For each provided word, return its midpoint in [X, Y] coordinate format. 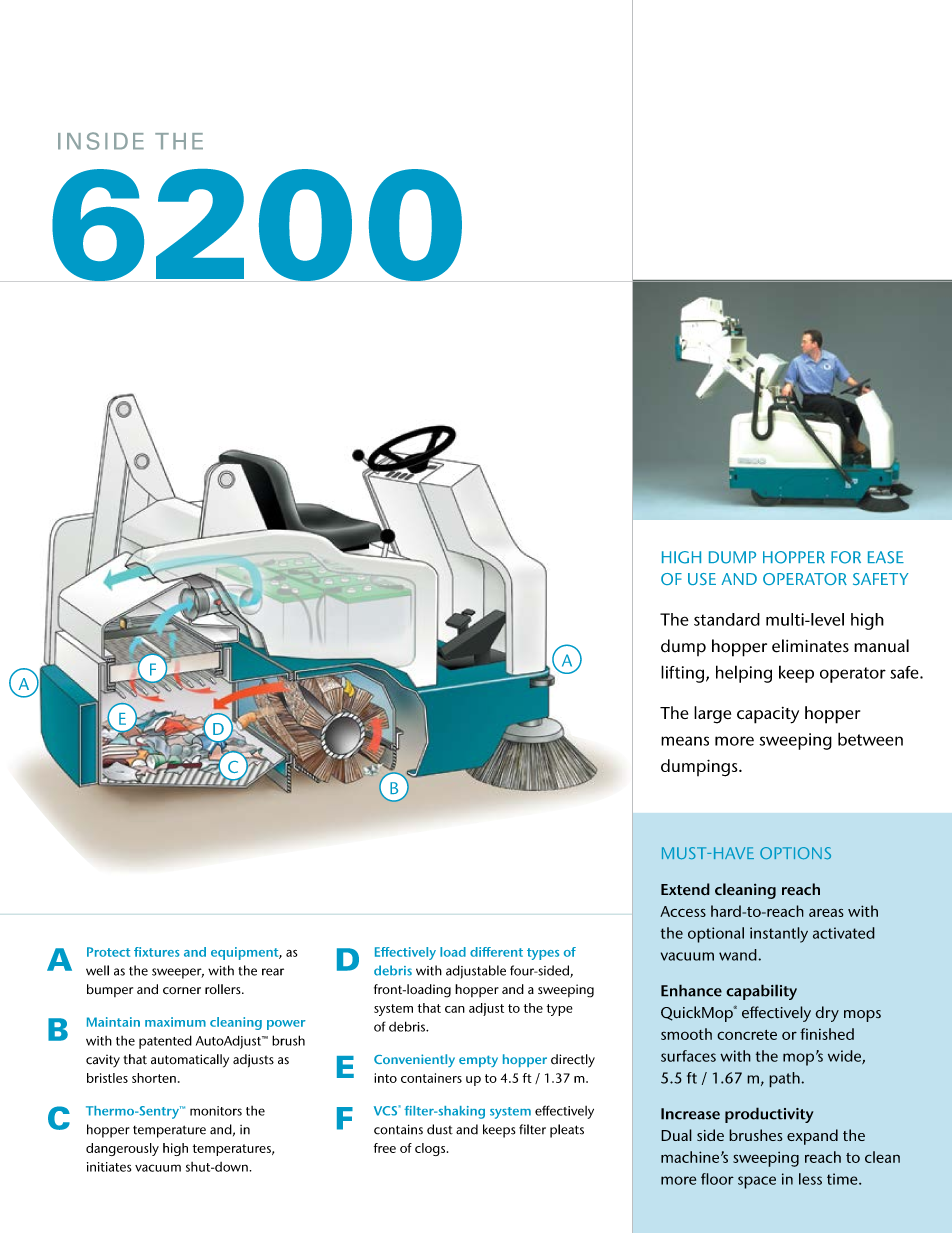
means [685, 741]
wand [739, 955]
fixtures [157, 952]
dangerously [122, 1149]
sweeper [178, 973]
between [870, 739]
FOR [846, 557]
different [496, 952]
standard [727, 619]
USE [702, 579]
